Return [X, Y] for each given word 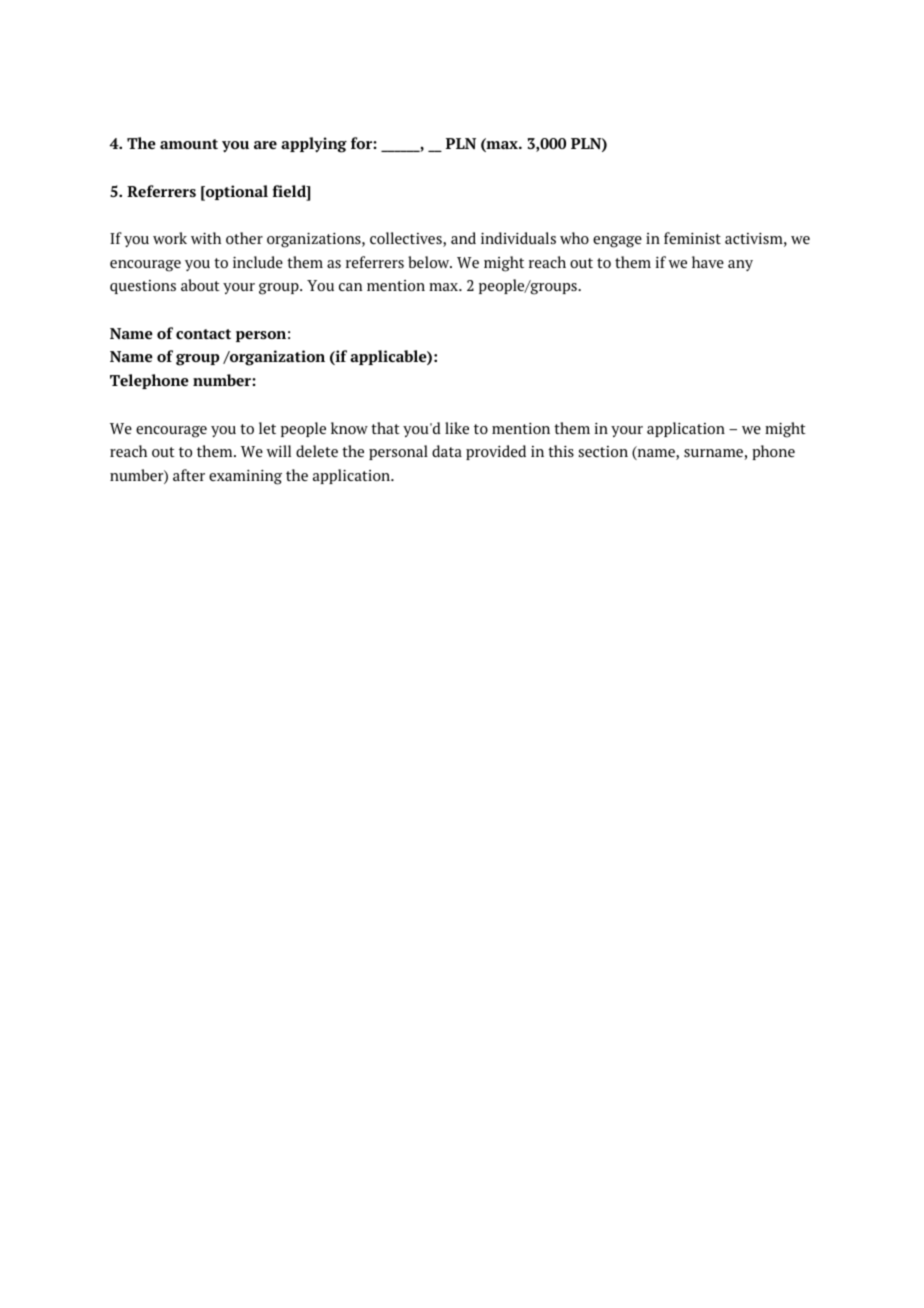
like [457, 428]
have [708, 262]
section [603, 451]
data [447, 451]
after [189, 475]
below [430, 262]
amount [189, 144]
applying [314, 145]
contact [203, 334]
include [258, 262]
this [561, 451]
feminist [692, 238]
